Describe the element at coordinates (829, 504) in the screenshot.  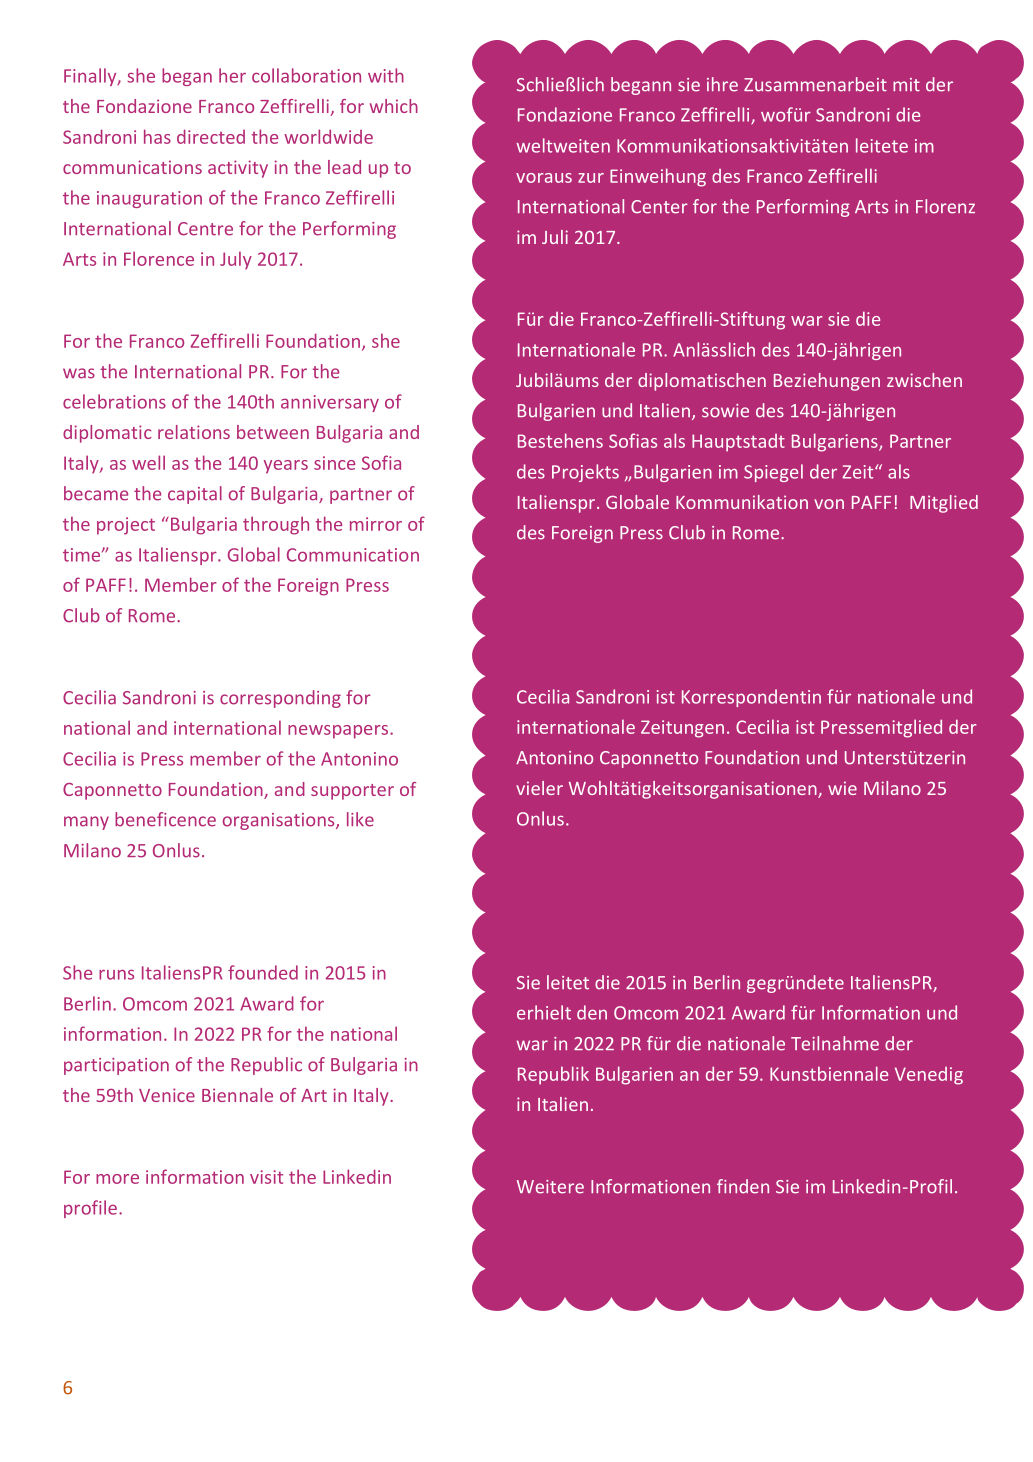
I see `von` at that location.
